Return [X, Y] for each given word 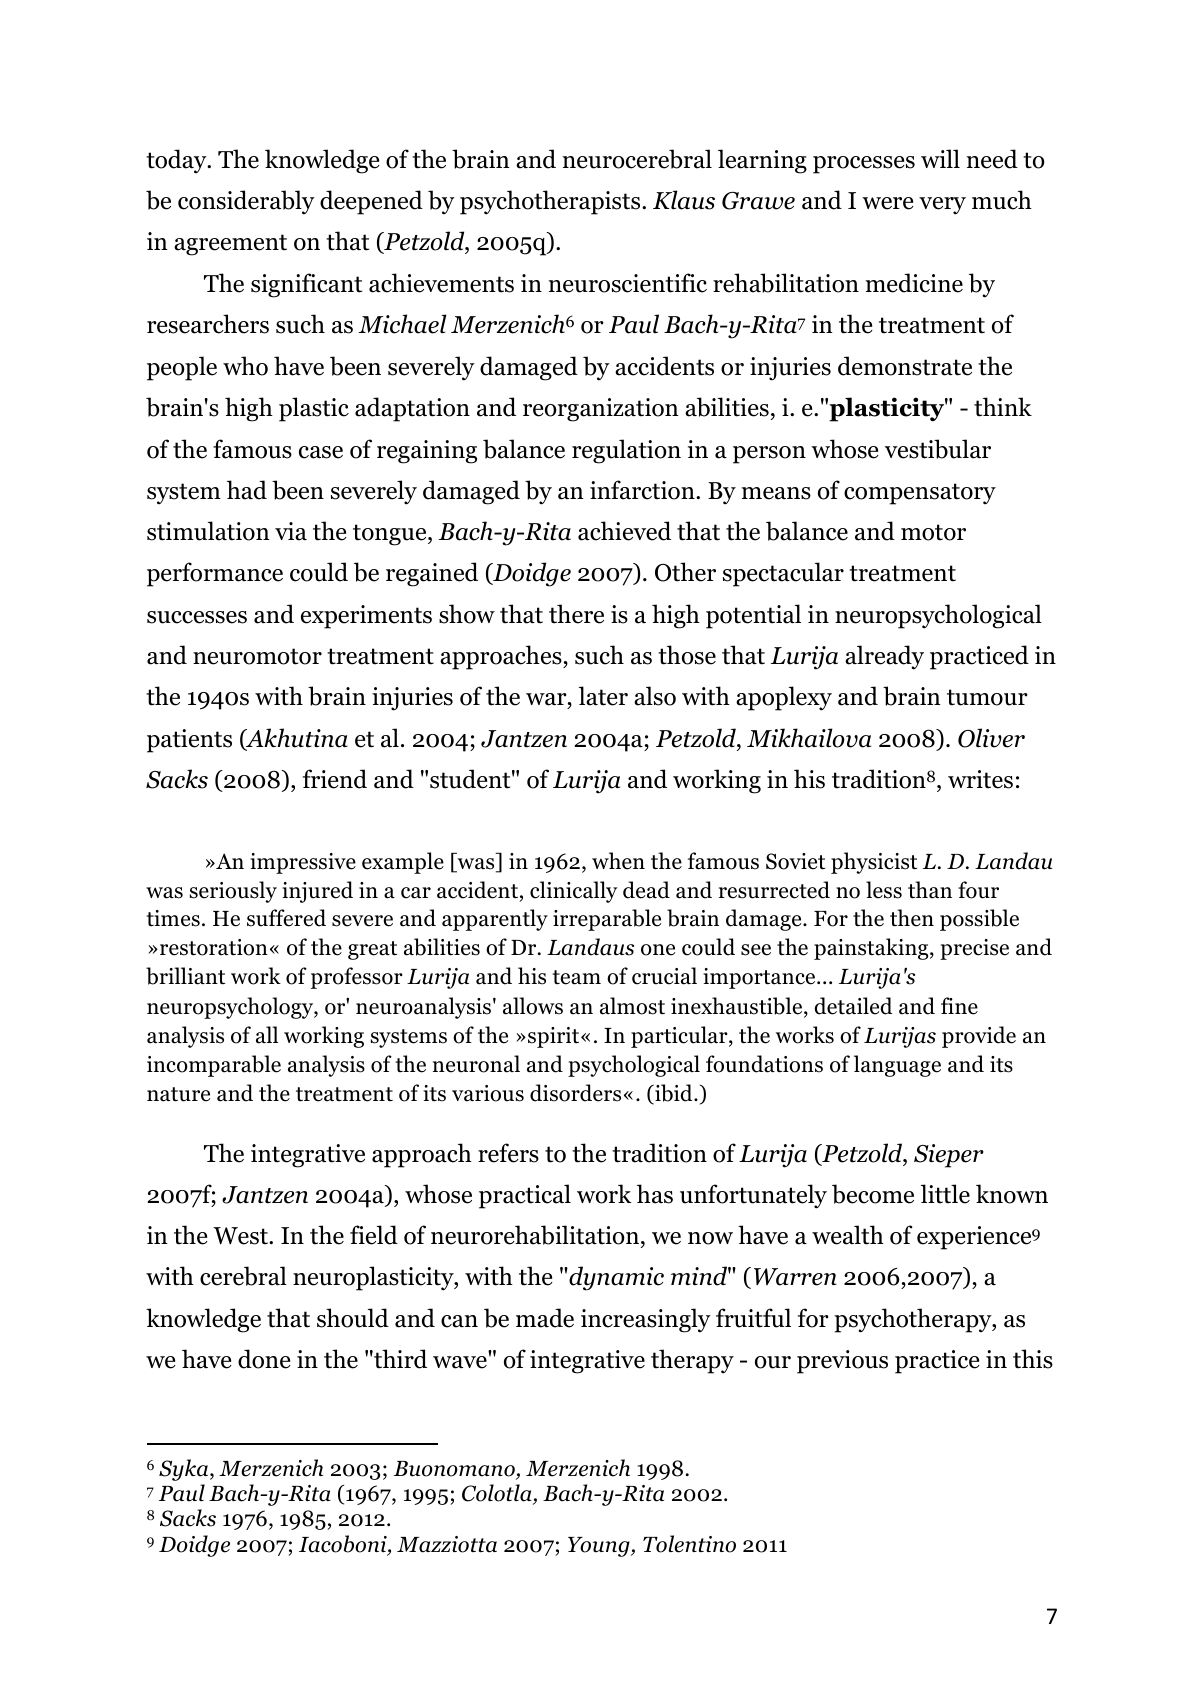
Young [600, 1547]
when [618, 861]
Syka [185, 1470]
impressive [303, 863]
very [942, 206]
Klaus [684, 200]
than [930, 890]
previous [842, 1362]
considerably [246, 202]
